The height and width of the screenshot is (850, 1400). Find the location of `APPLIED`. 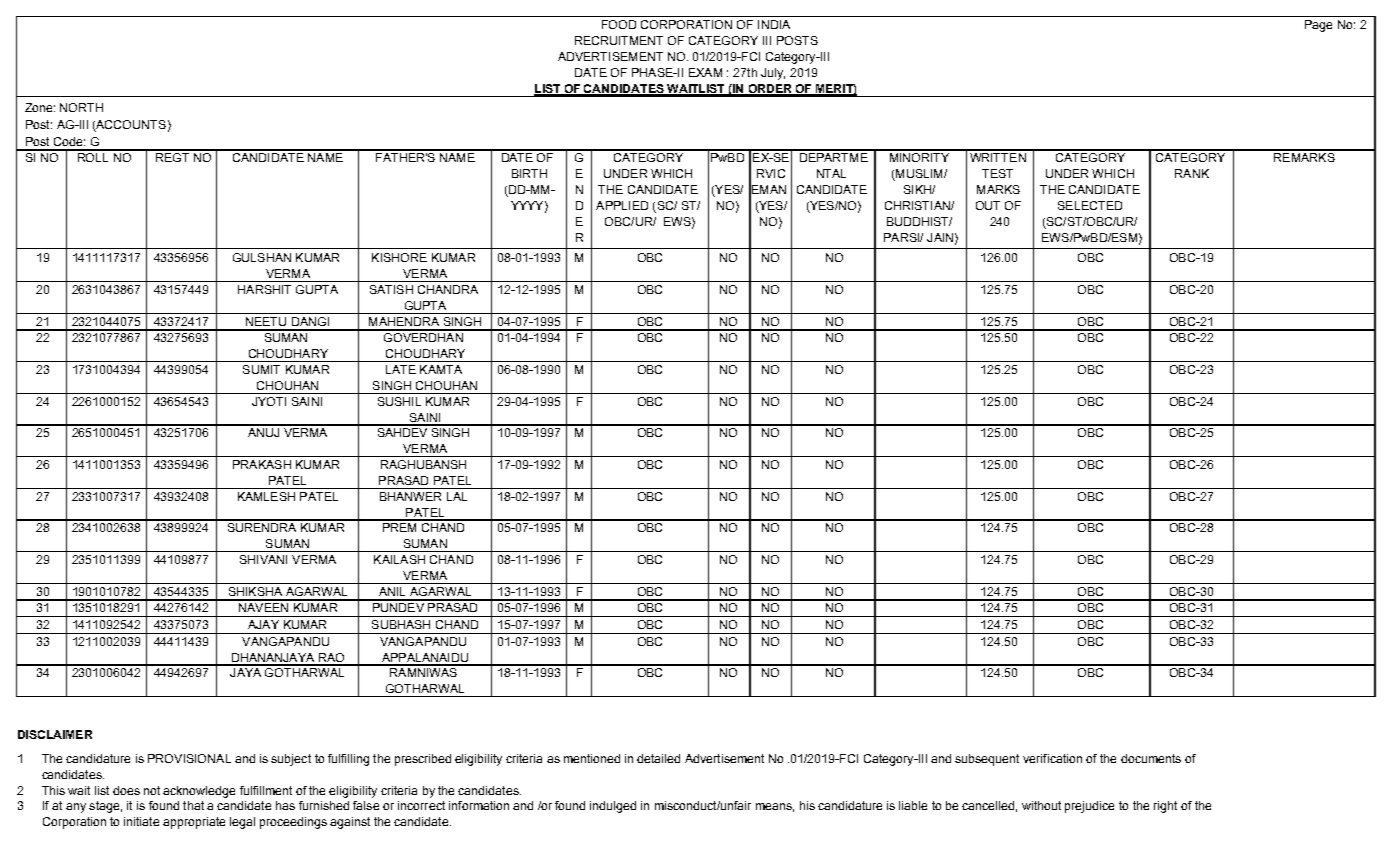

APPLIED is located at coordinates (622, 205).
